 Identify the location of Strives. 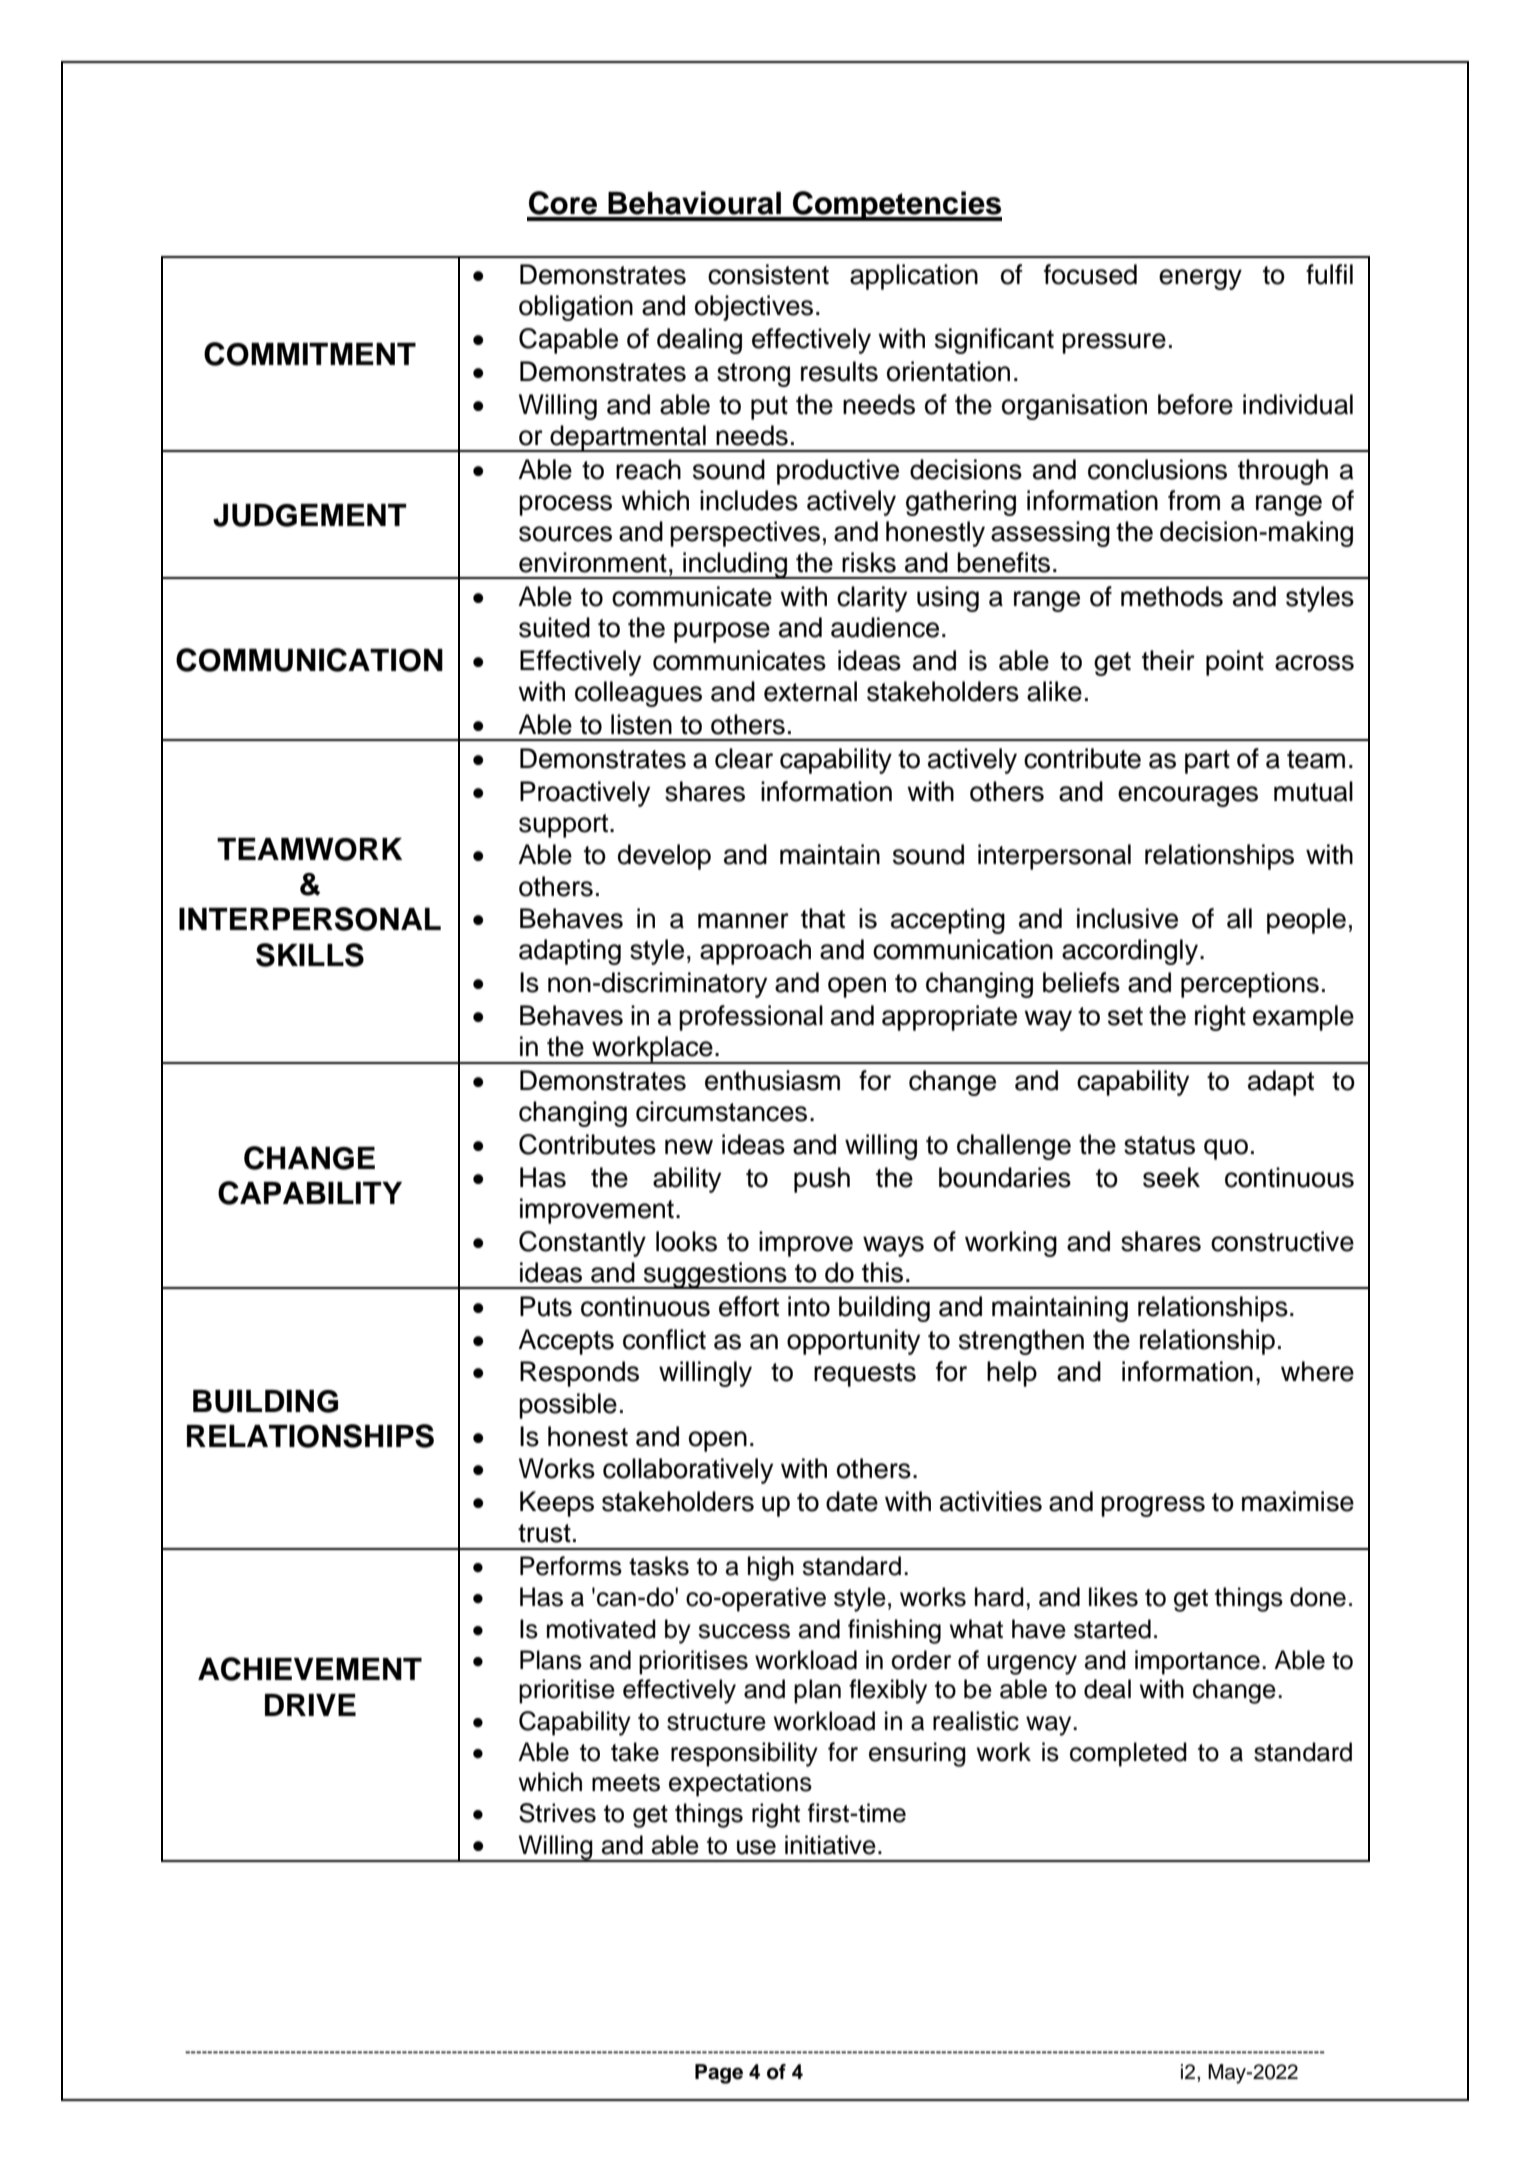
(557, 1813).
